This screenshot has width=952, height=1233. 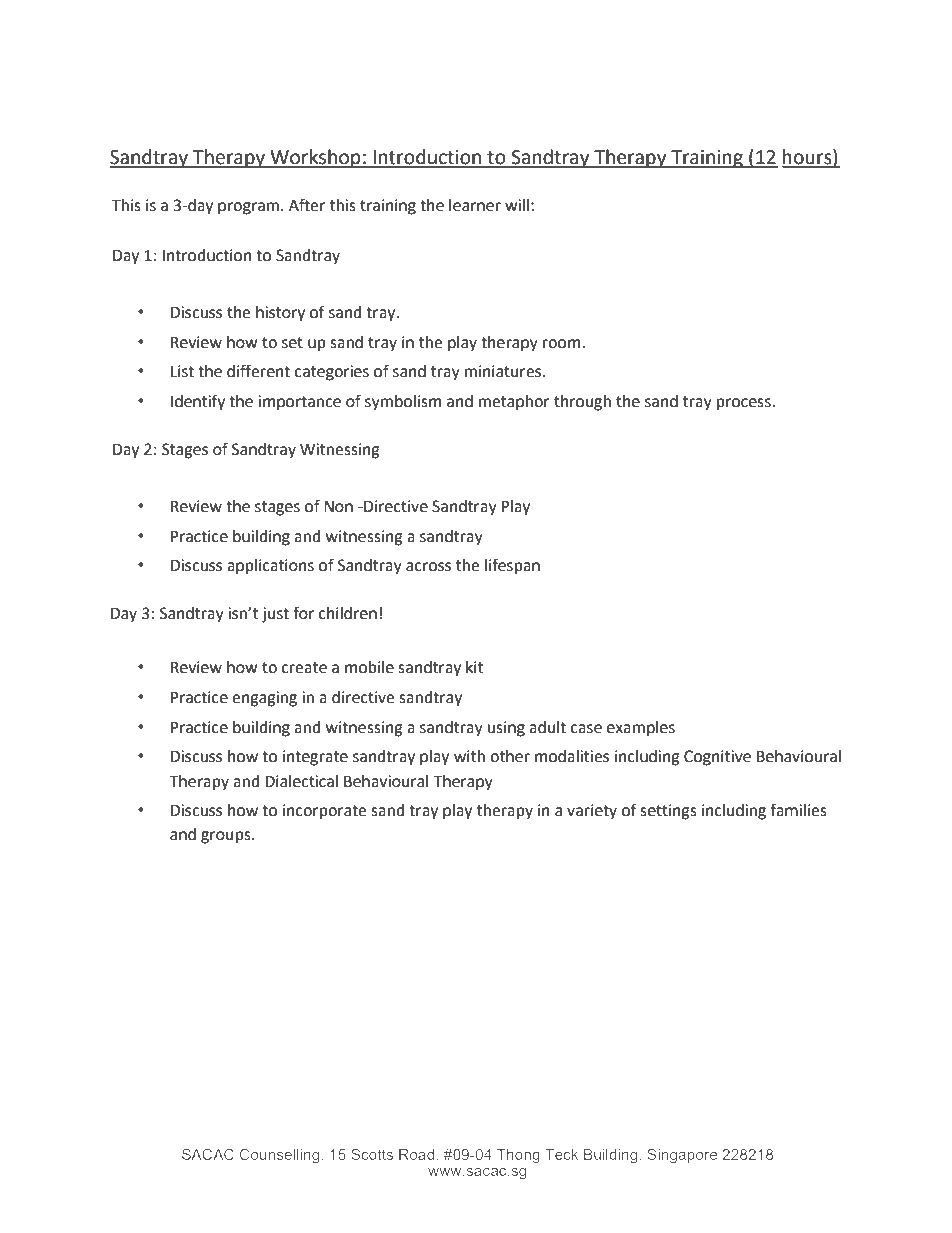 What do you see at coordinates (510, 756) in the screenshot?
I see `other` at bounding box center [510, 756].
